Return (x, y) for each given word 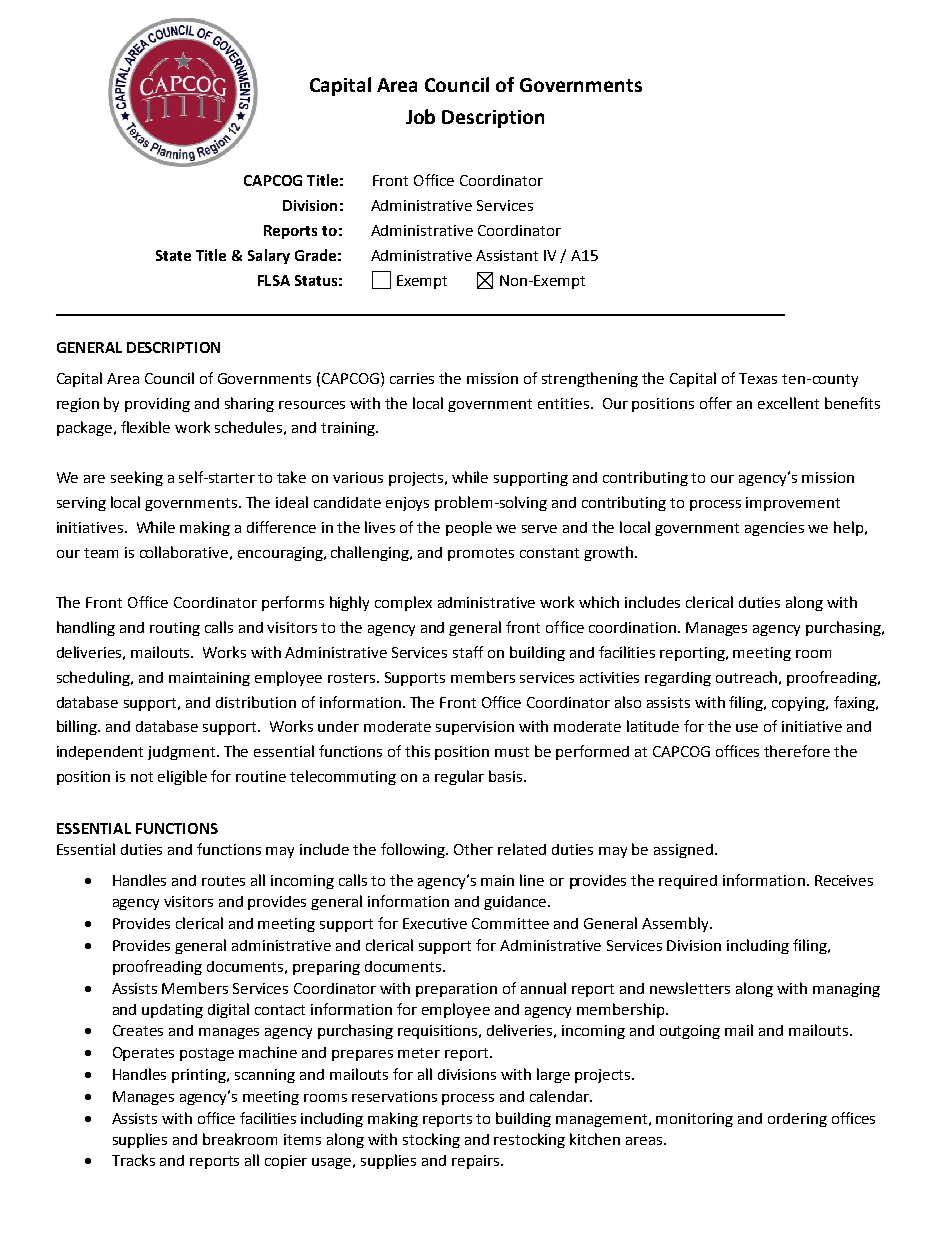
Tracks (133, 1160)
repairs (475, 1162)
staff (468, 652)
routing (175, 629)
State (173, 255)
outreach (746, 677)
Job (420, 116)
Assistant (507, 255)
